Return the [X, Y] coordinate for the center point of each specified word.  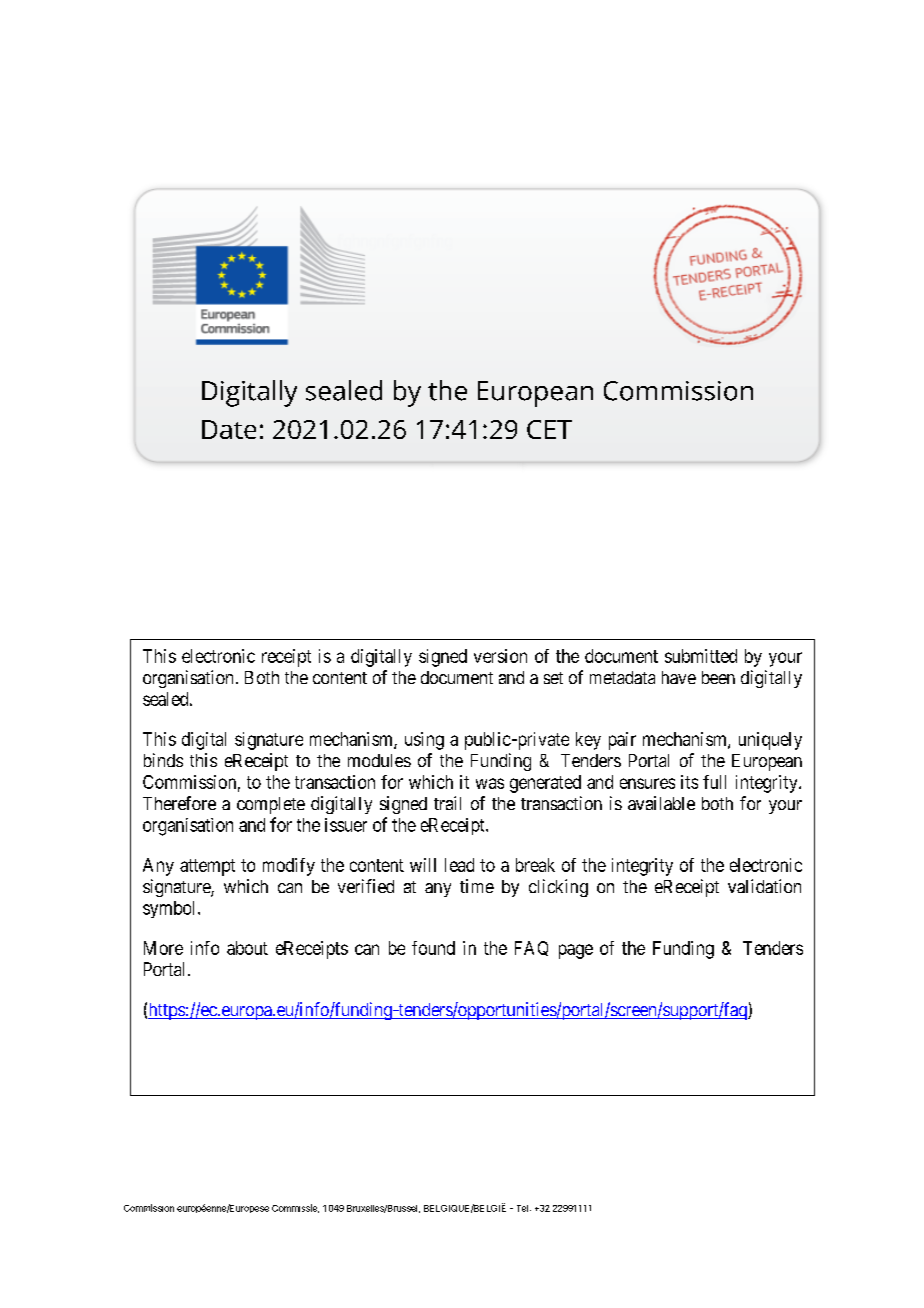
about [247, 948]
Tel [522, 1208]
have [679, 677]
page [576, 951]
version [500, 656]
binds [163, 760]
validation [764, 886]
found [433, 948]
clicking [558, 888]
